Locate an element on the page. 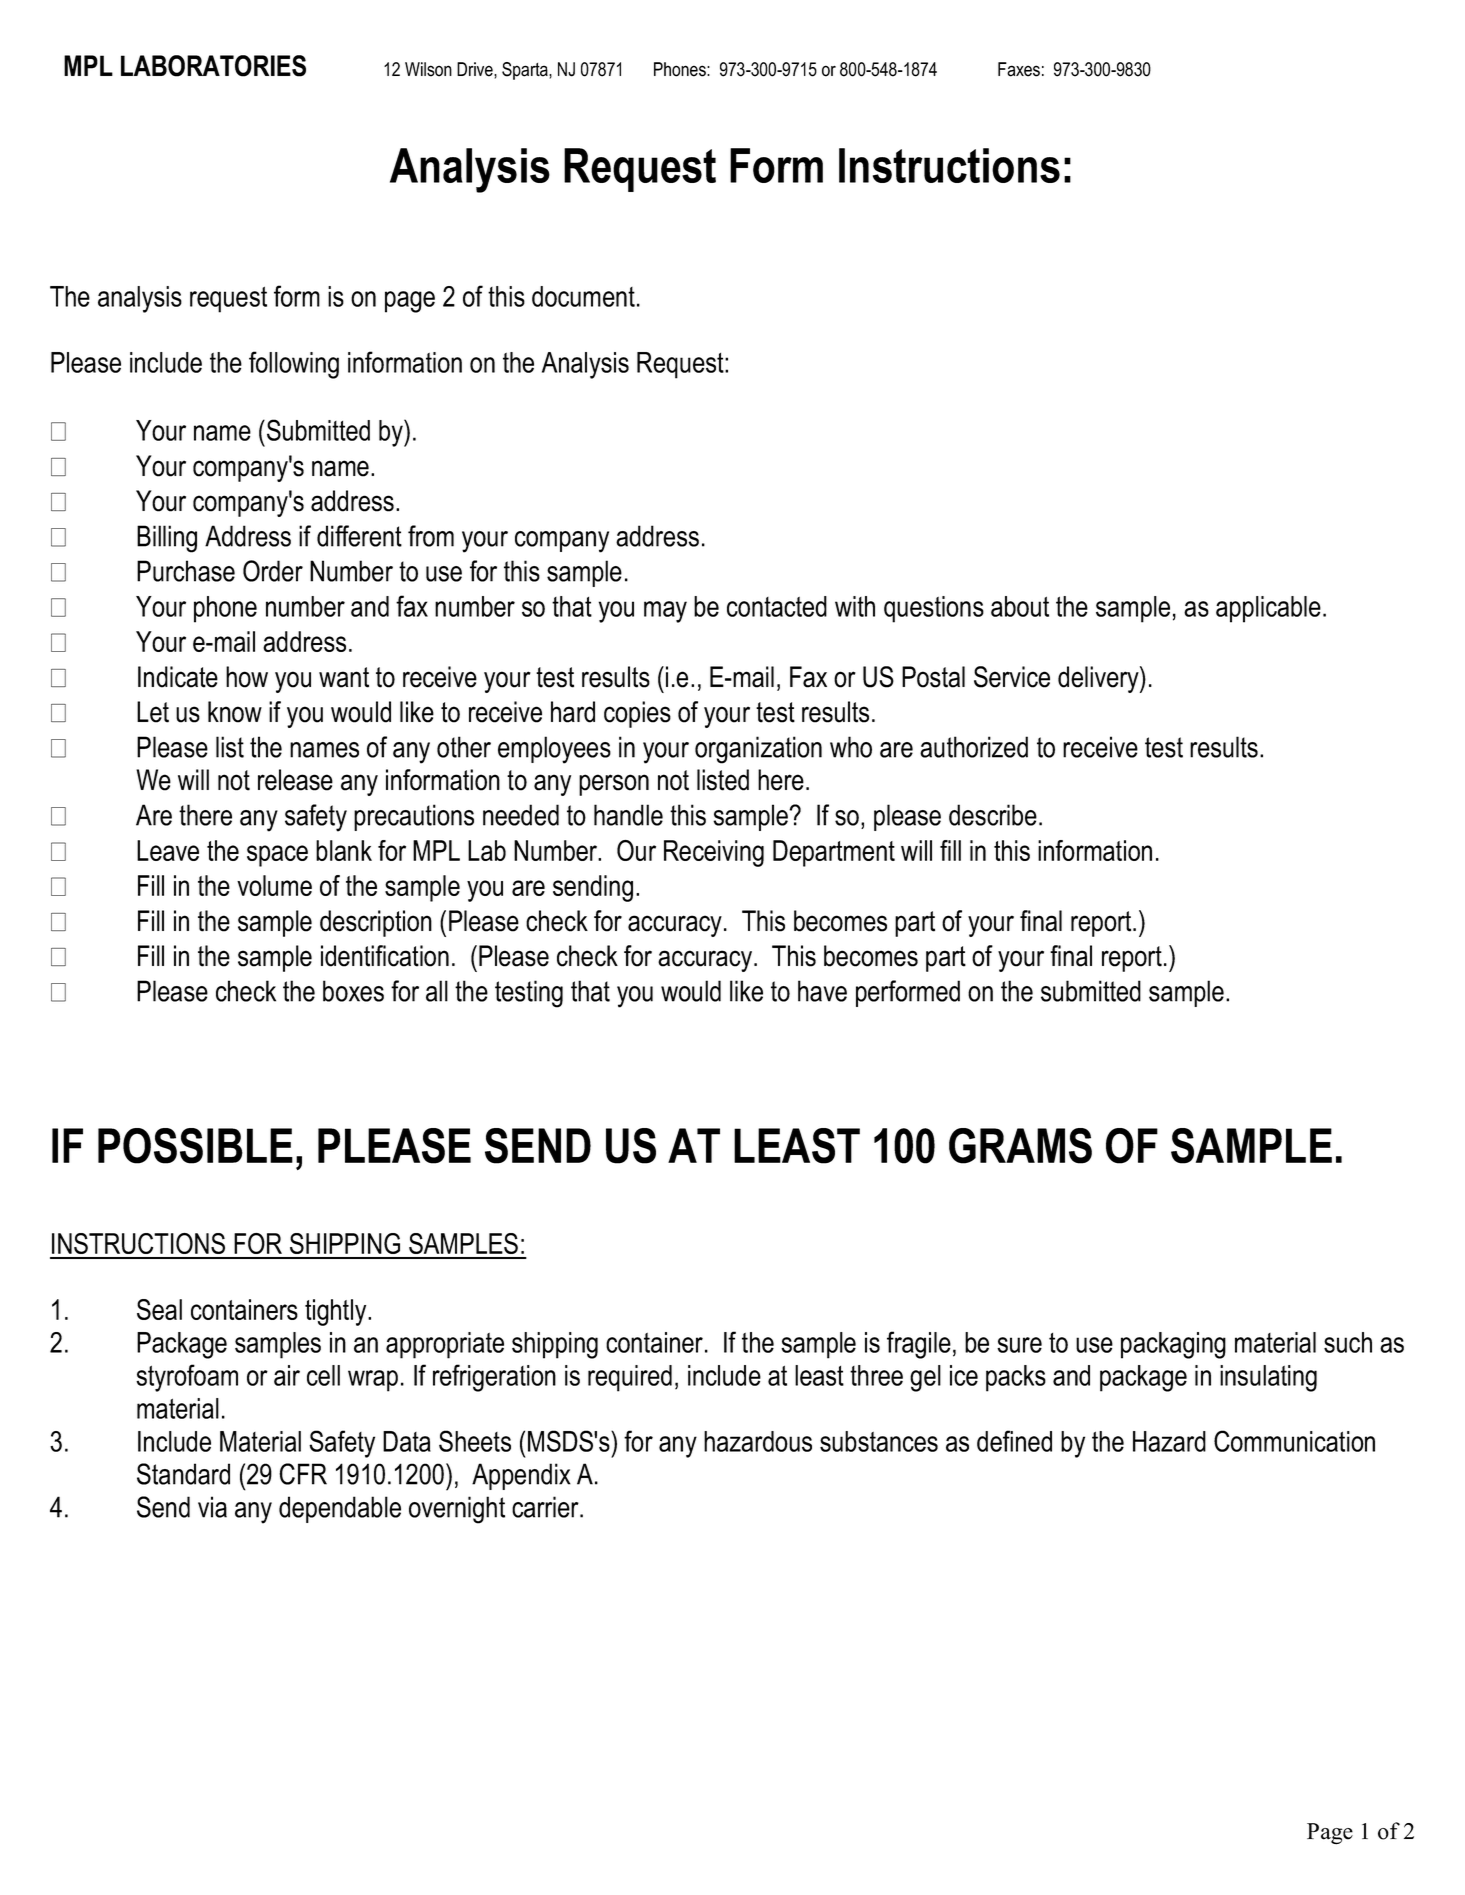  document is located at coordinates (583, 296).
